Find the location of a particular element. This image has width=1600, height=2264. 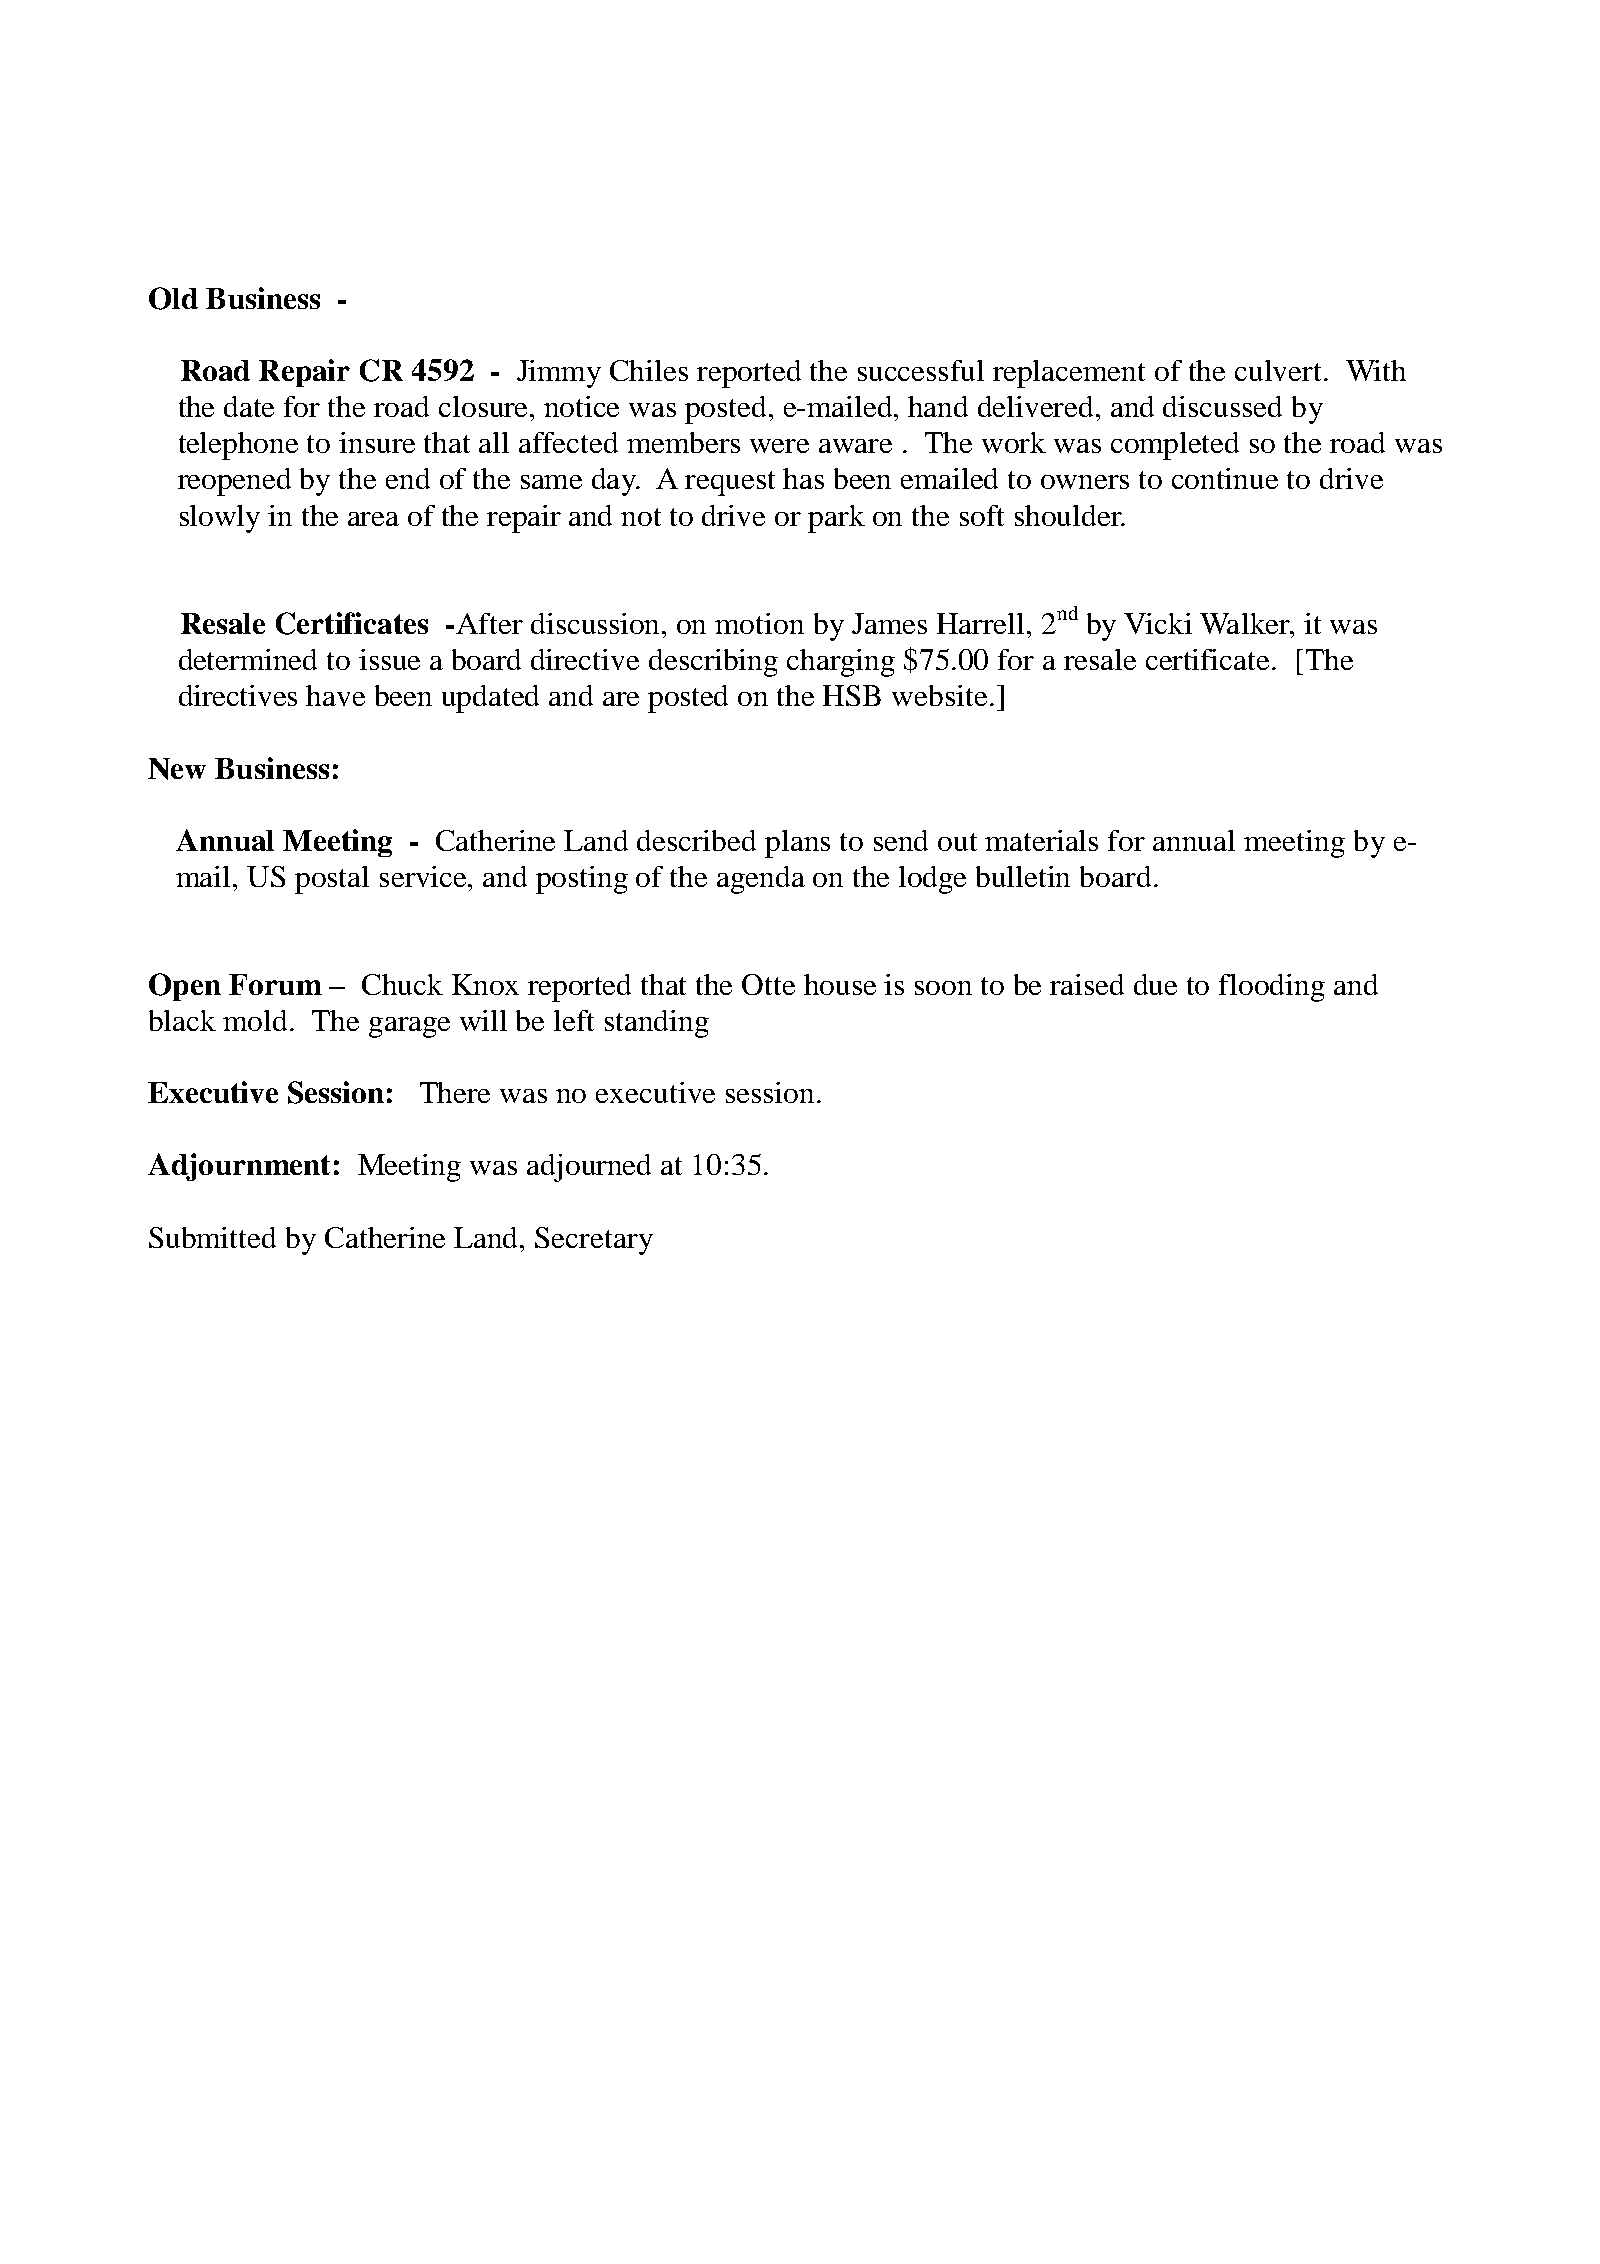

insure is located at coordinates (377, 442).
